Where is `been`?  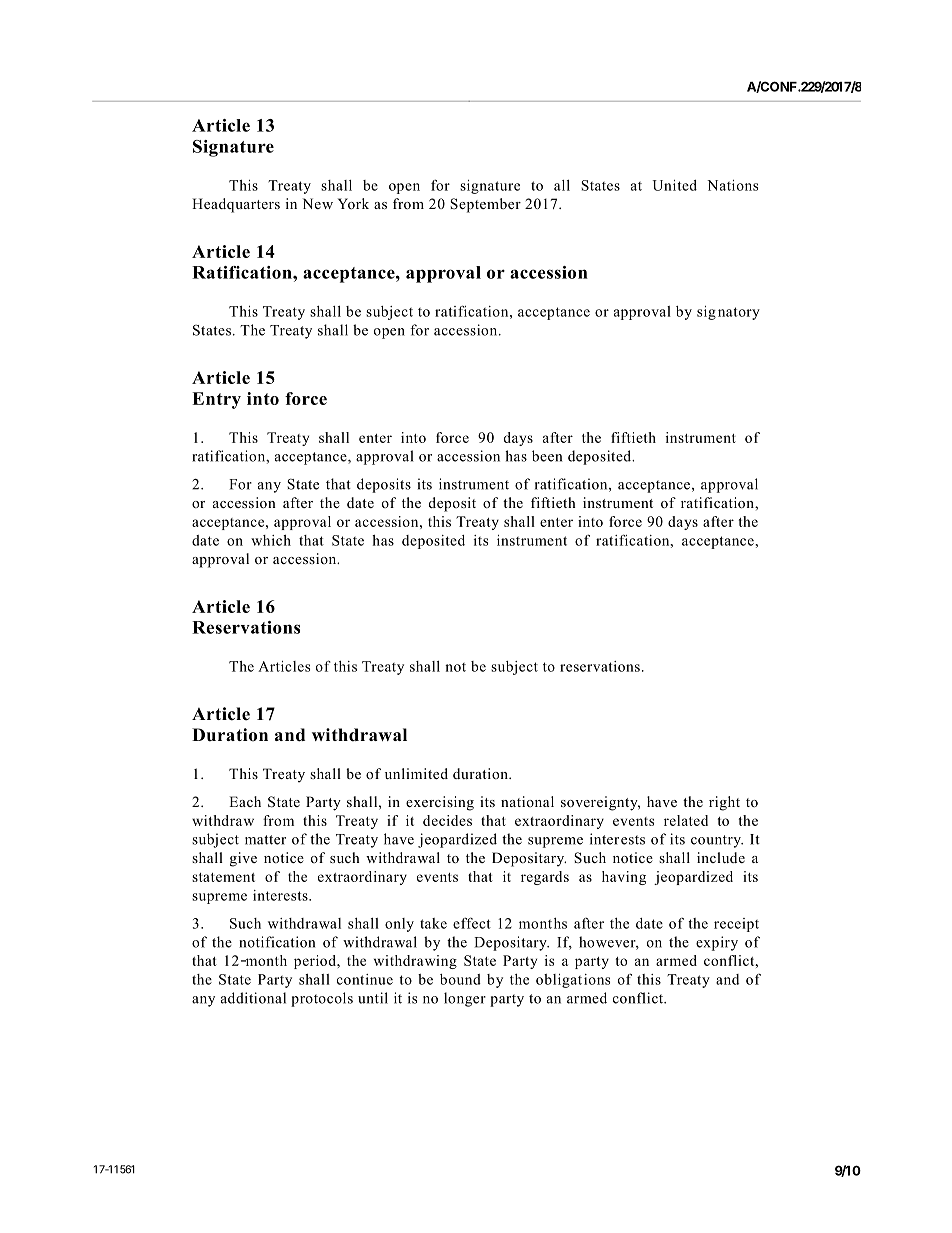
been is located at coordinates (547, 456).
